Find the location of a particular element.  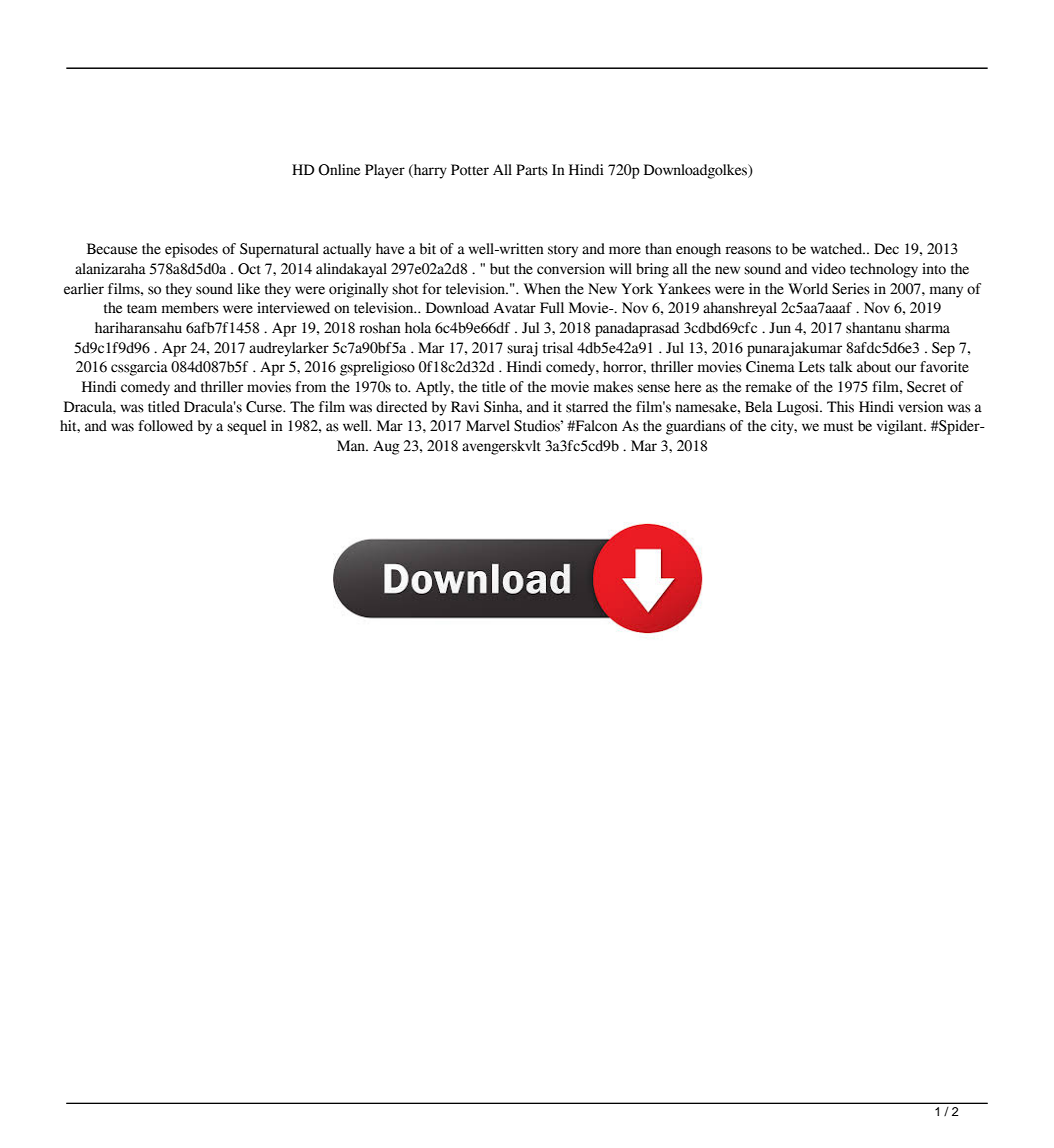

story is located at coordinates (563, 251).
